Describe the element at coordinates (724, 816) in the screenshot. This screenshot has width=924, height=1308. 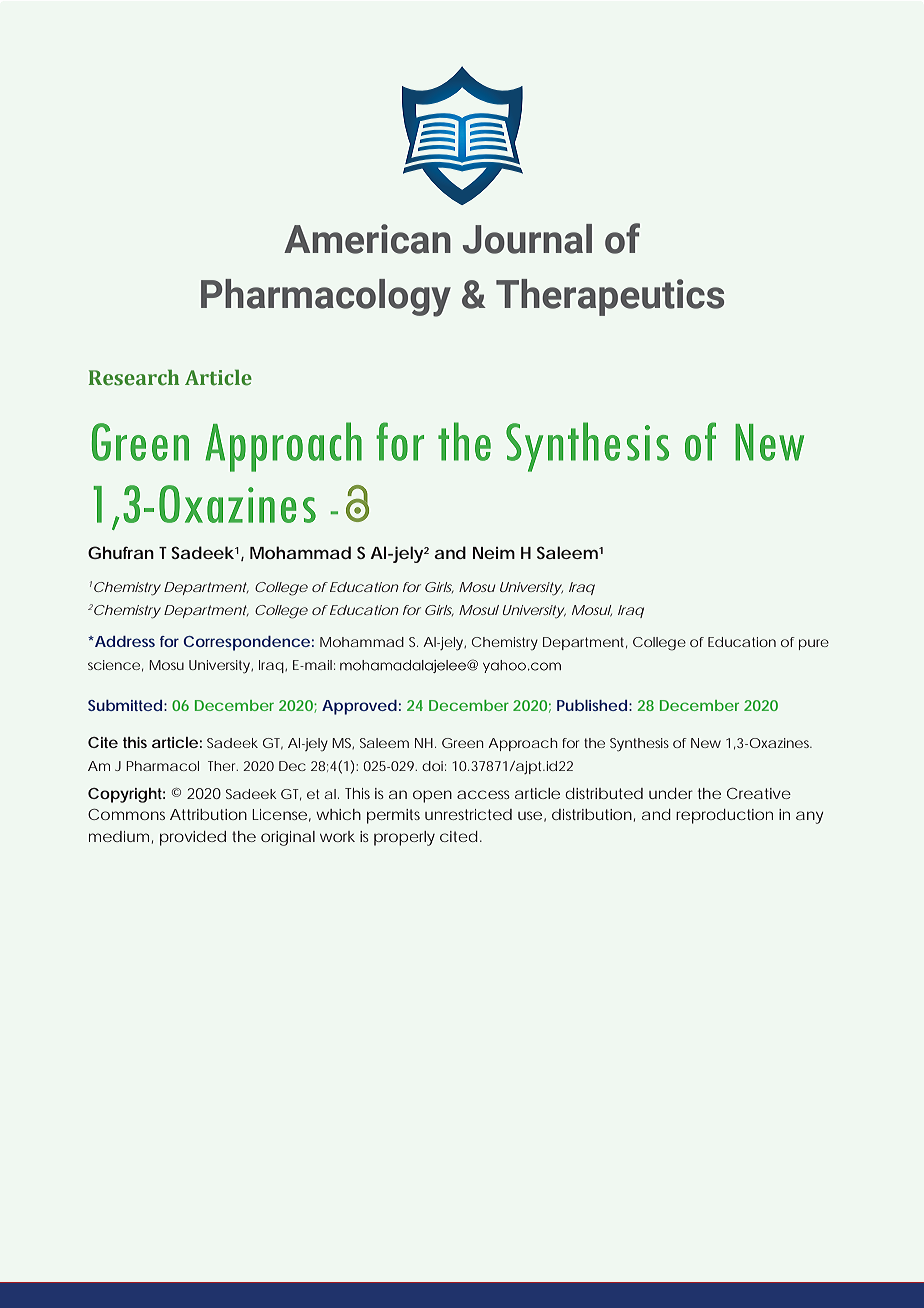
I see `reproduction` at that location.
